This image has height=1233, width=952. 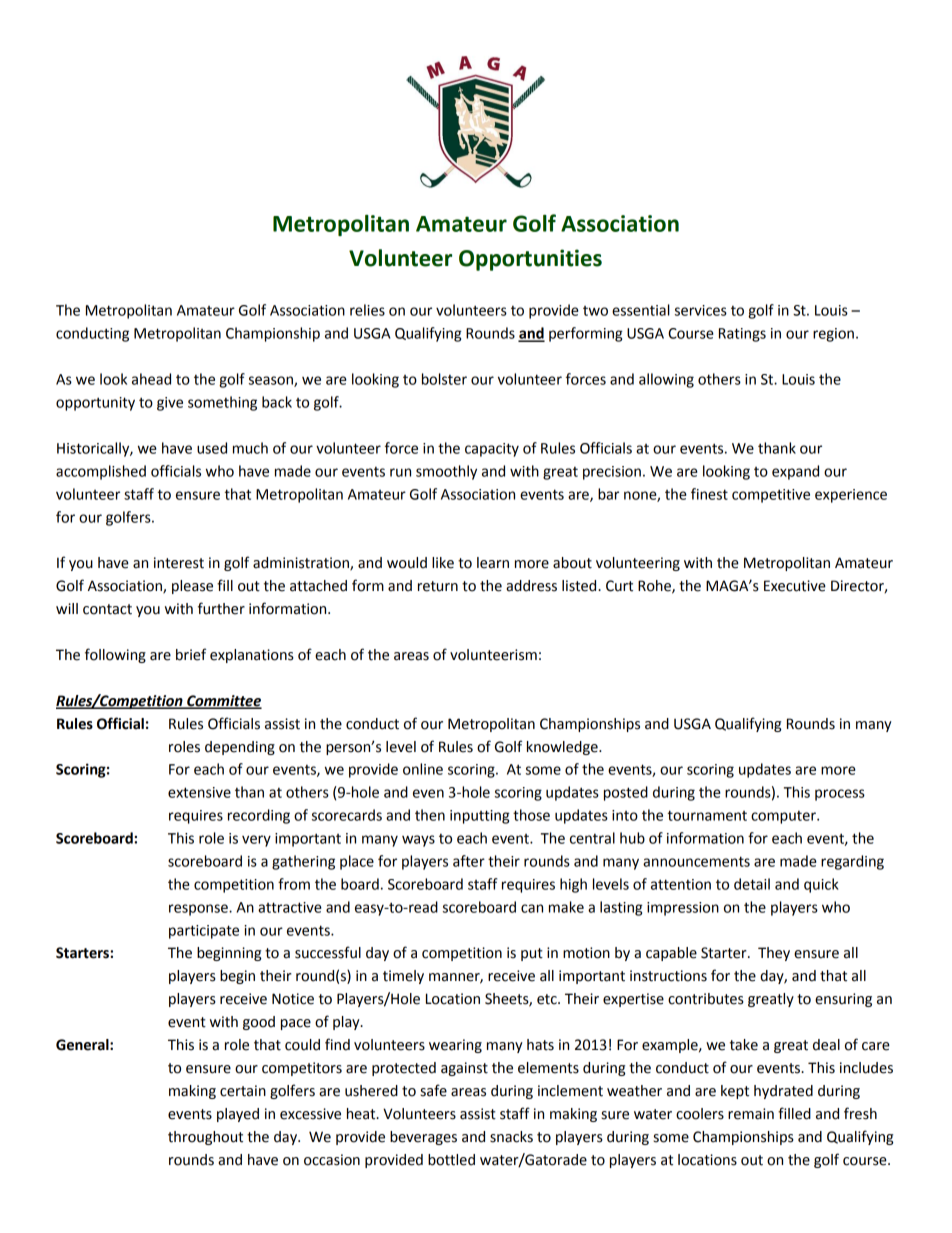 What do you see at coordinates (205, 1138) in the image?
I see `throughout` at bounding box center [205, 1138].
